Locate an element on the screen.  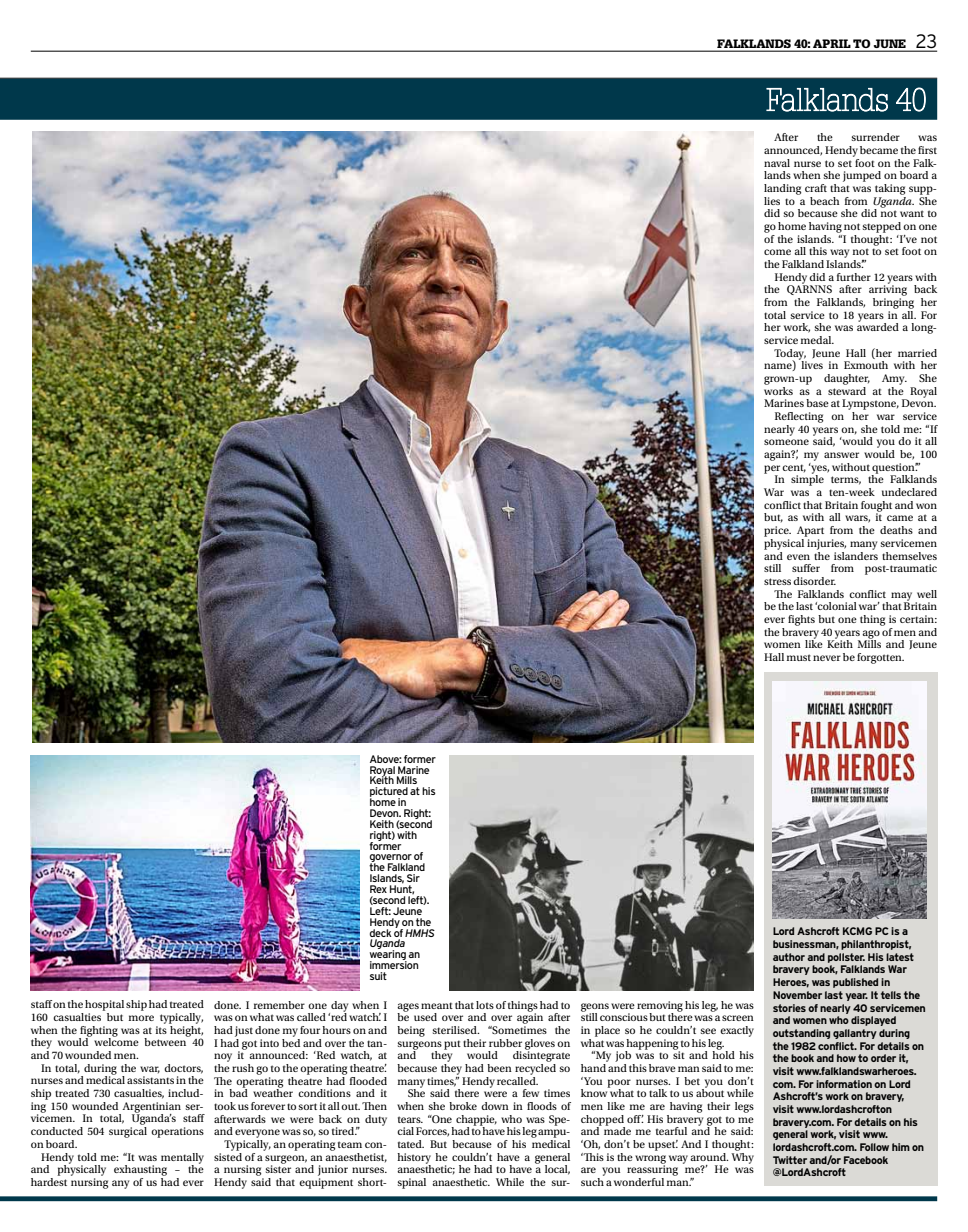
naval is located at coordinates (777, 163).
